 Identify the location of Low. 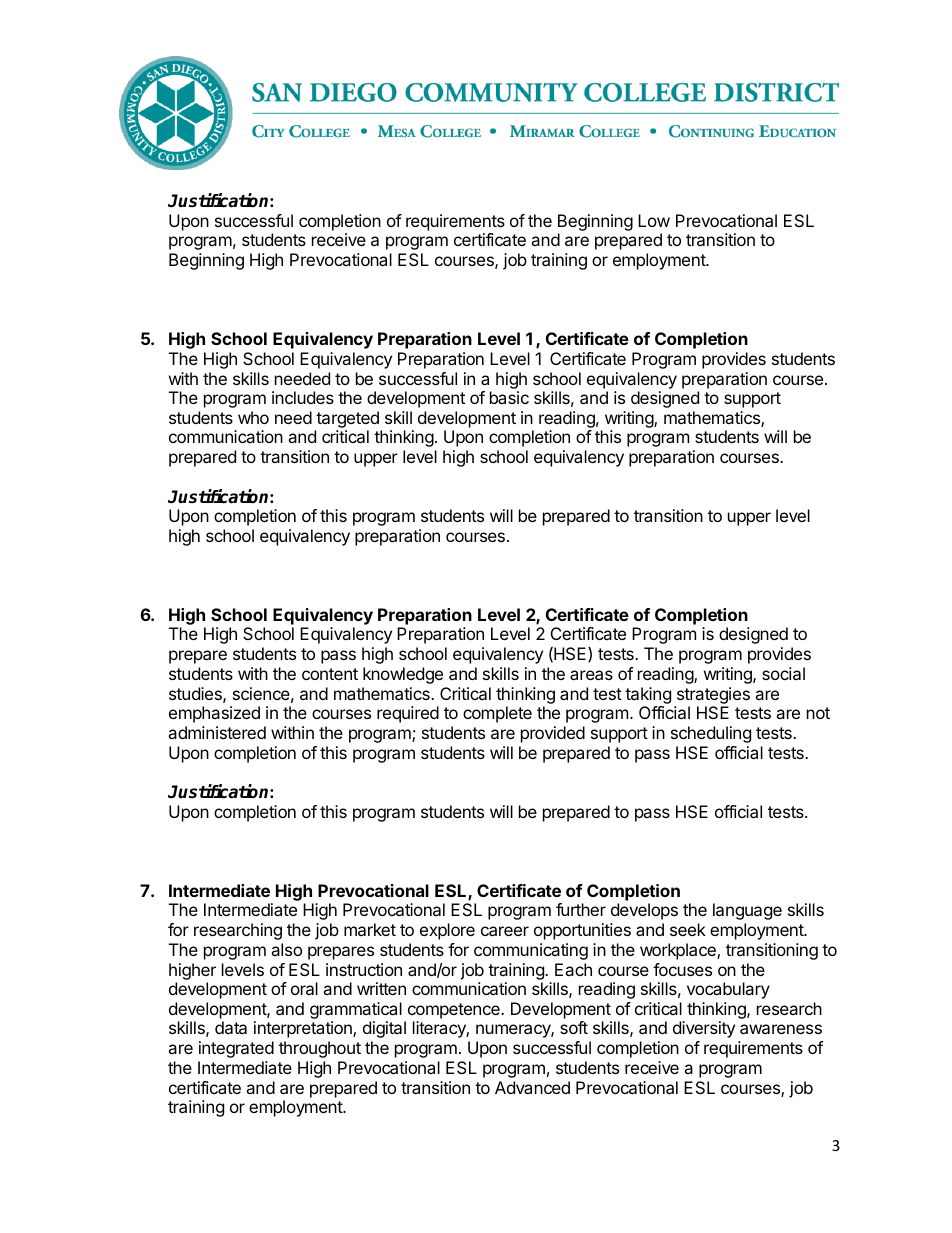
(654, 220).
